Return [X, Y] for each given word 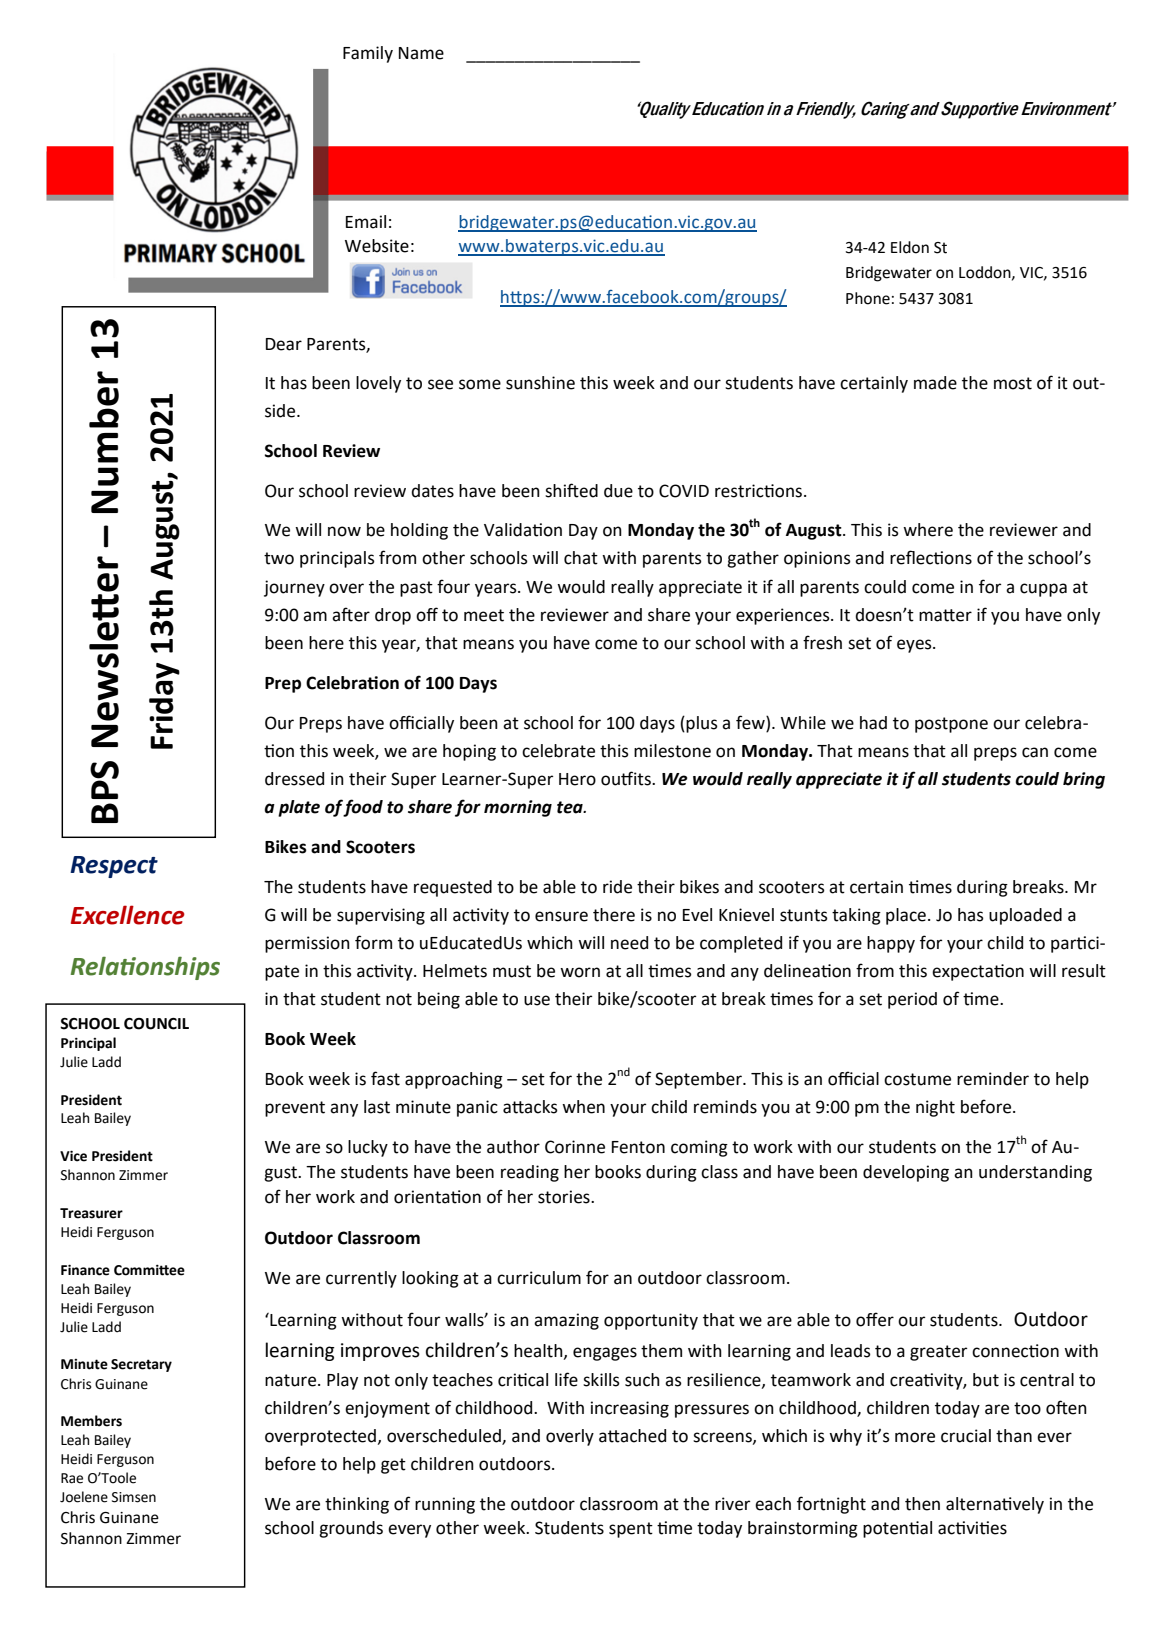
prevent [295, 1109]
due [618, 491]
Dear [284, 344]
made [935, 383]
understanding [1035, 1173]
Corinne [575, 1147]
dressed [294, 779]
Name [421, 53]
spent [631, 1530]
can [1035, 752]
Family [368, 54]
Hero [577, 779]
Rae [72, 1478]
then [922, 1504]
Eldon [910, 247]
